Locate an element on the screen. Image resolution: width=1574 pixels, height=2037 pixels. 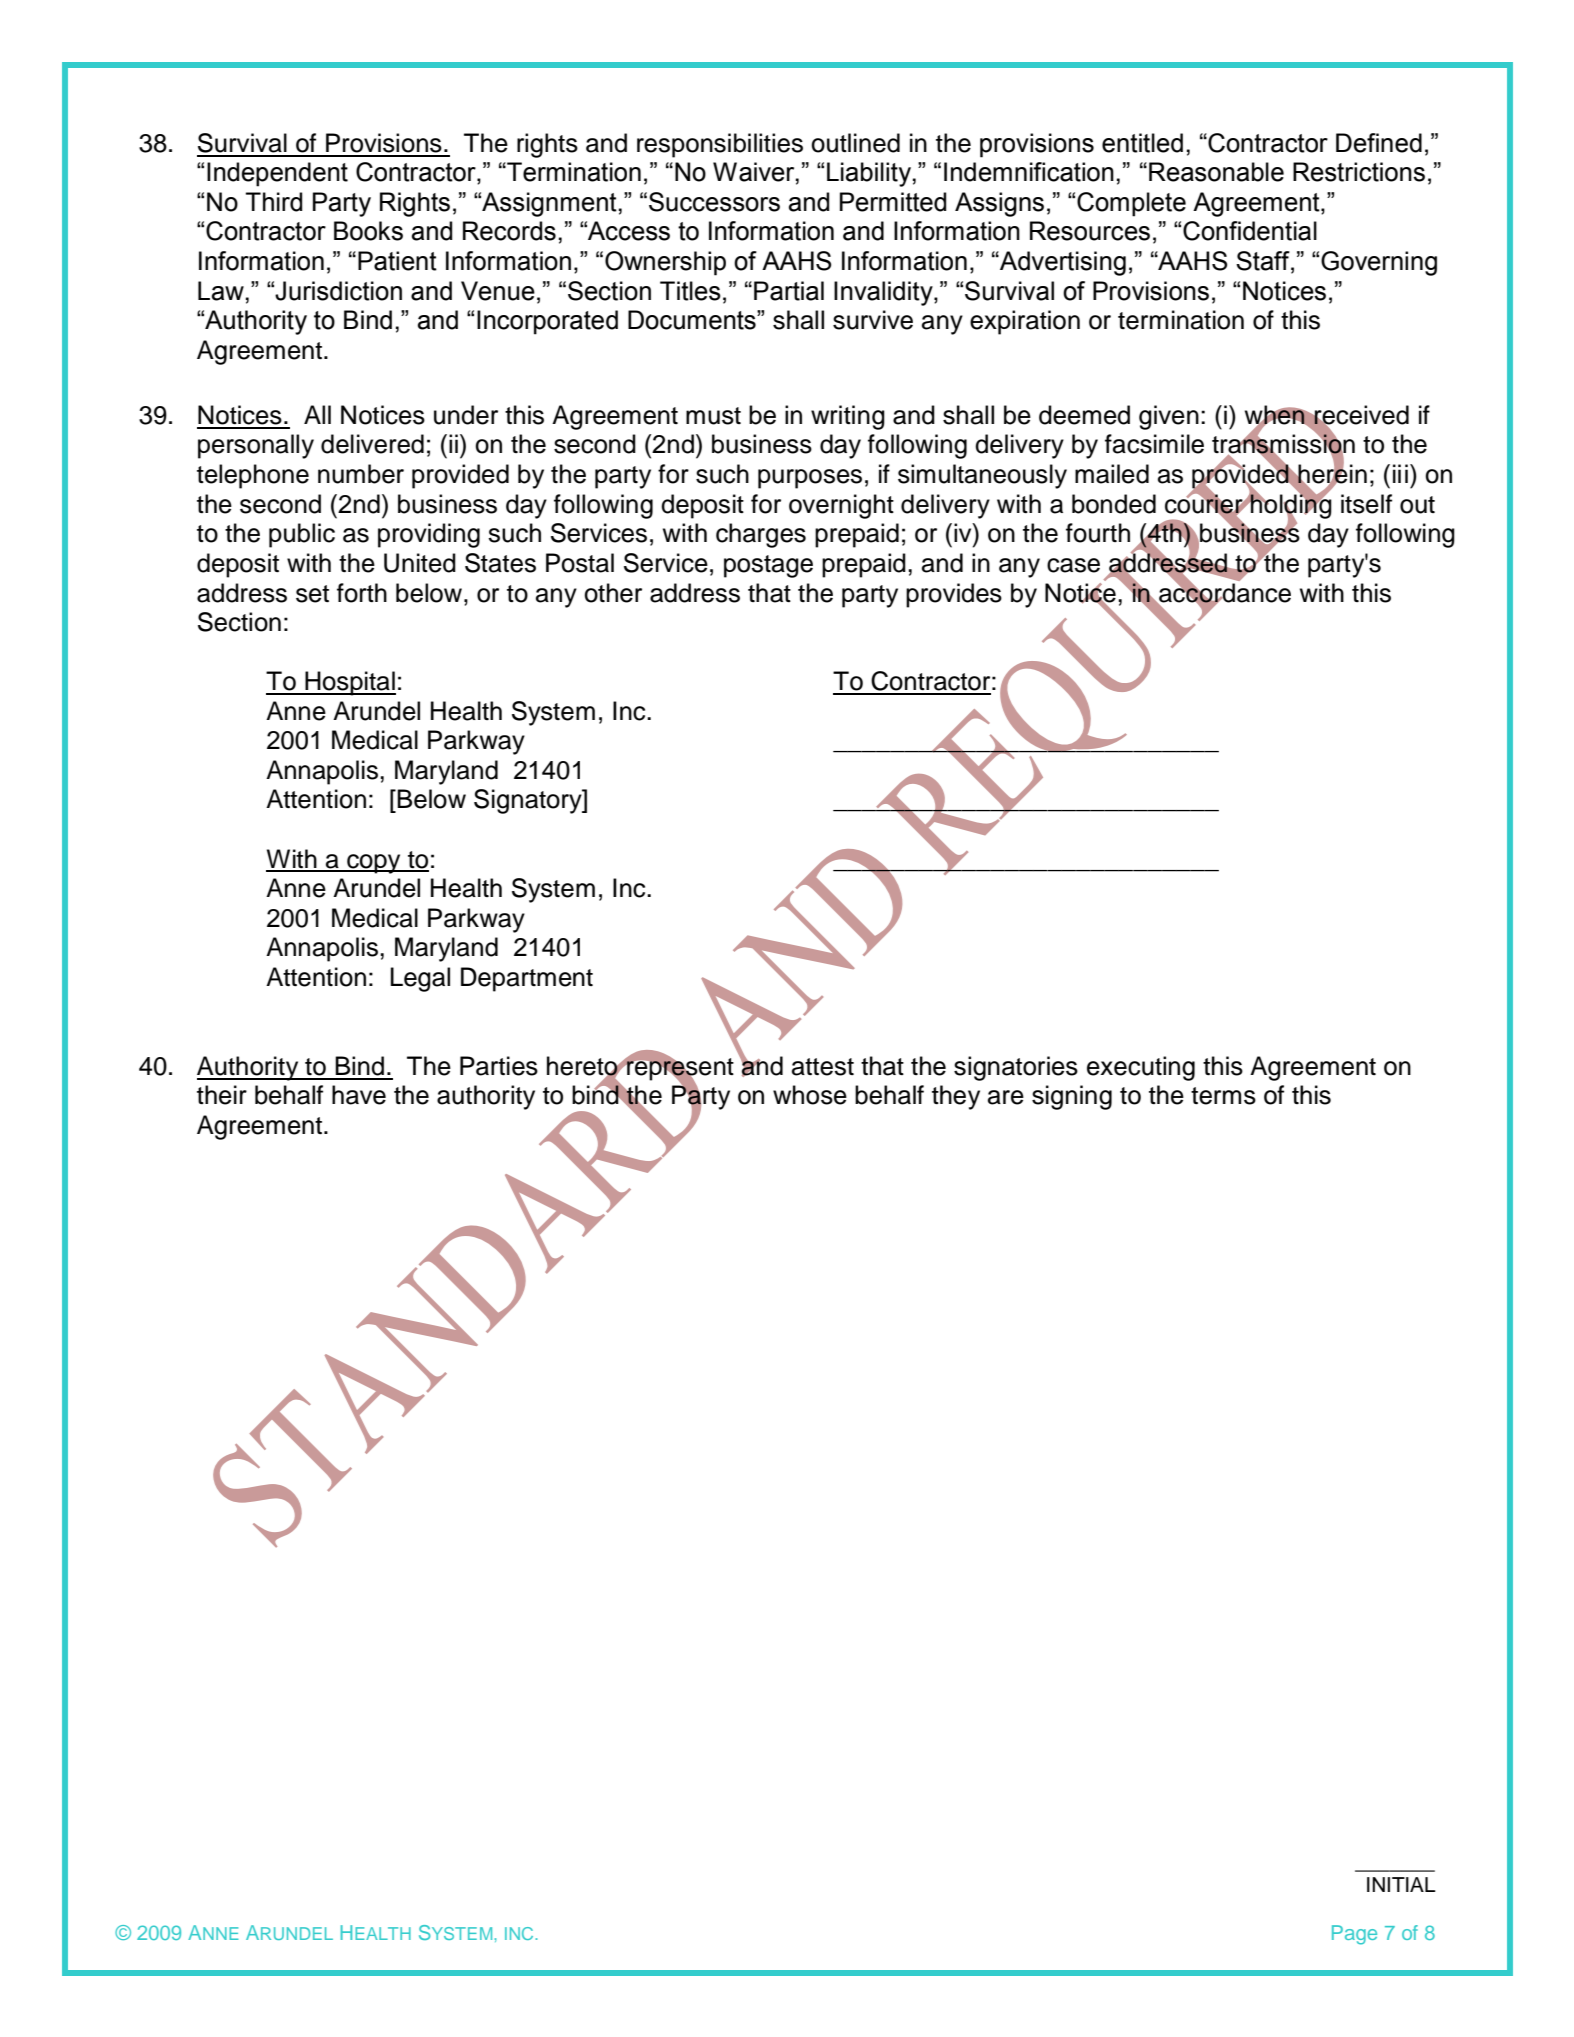
their is located at coordinates (222, 1095).
